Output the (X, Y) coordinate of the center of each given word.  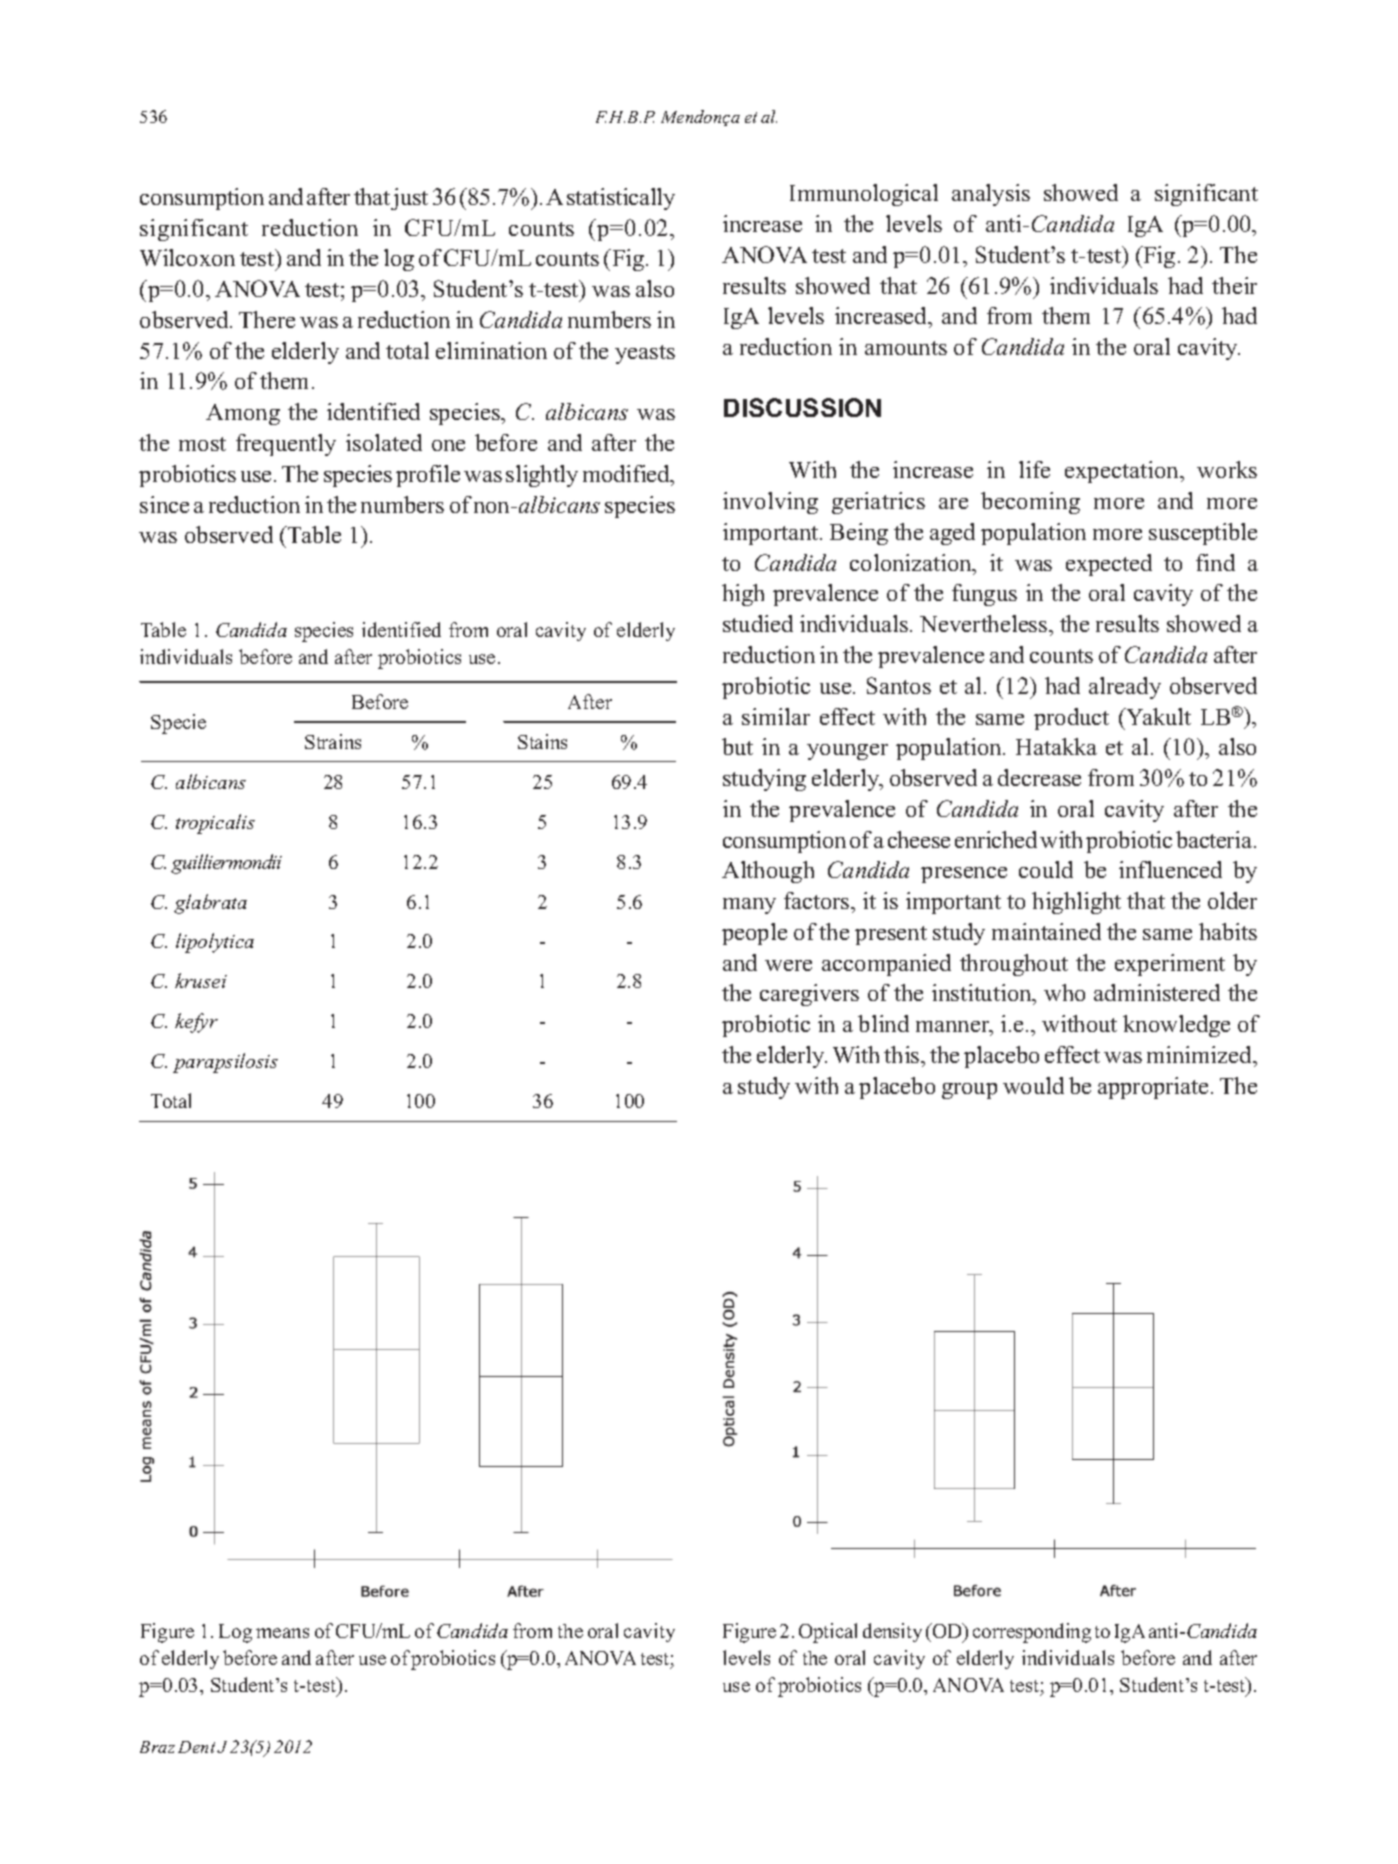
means (282, 1633)
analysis (991, 195)
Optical (828, 1633)
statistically (621, 199)
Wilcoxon (187, 257)
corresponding (1032, 1633)
